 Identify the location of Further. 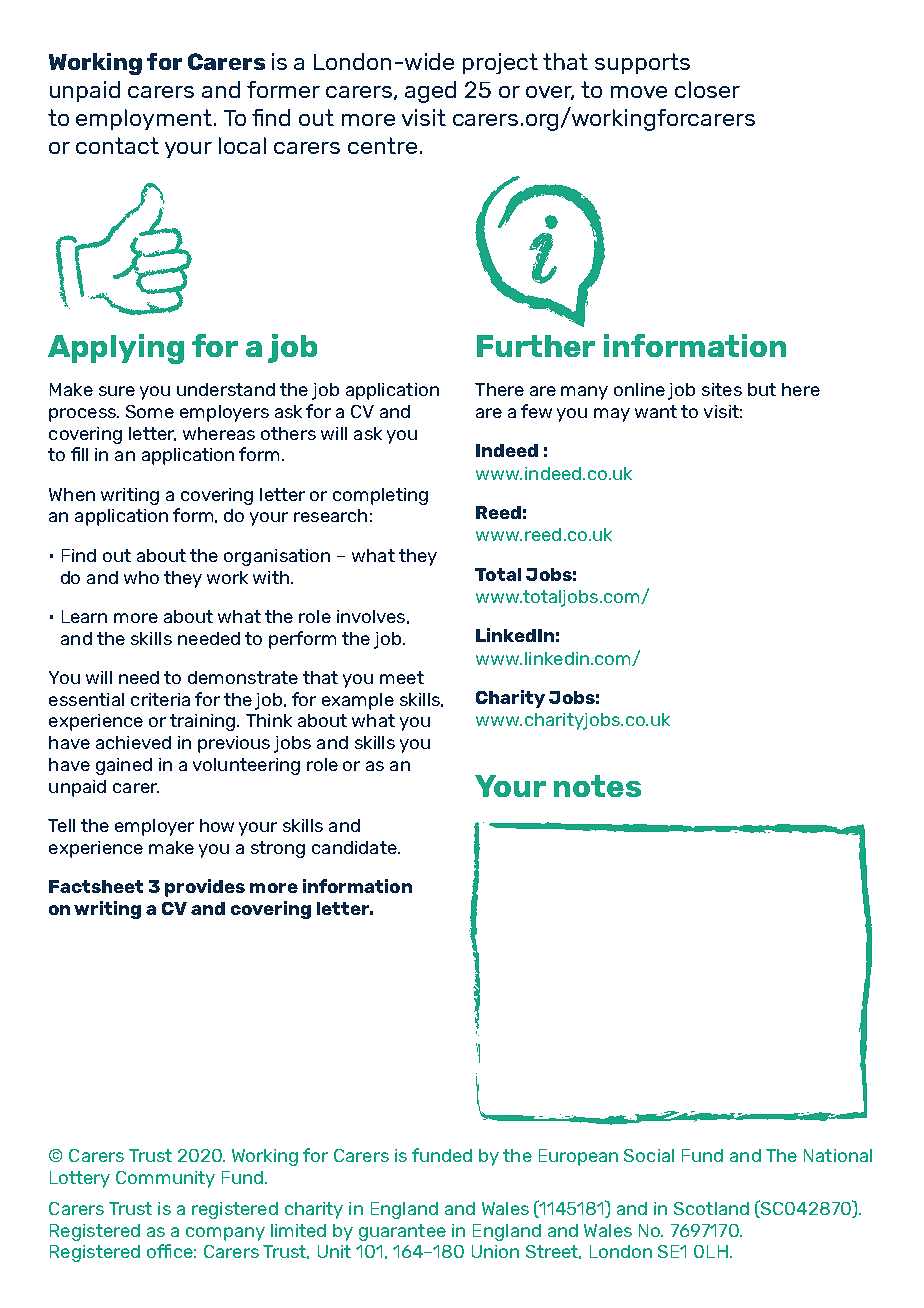
(536, 346).
